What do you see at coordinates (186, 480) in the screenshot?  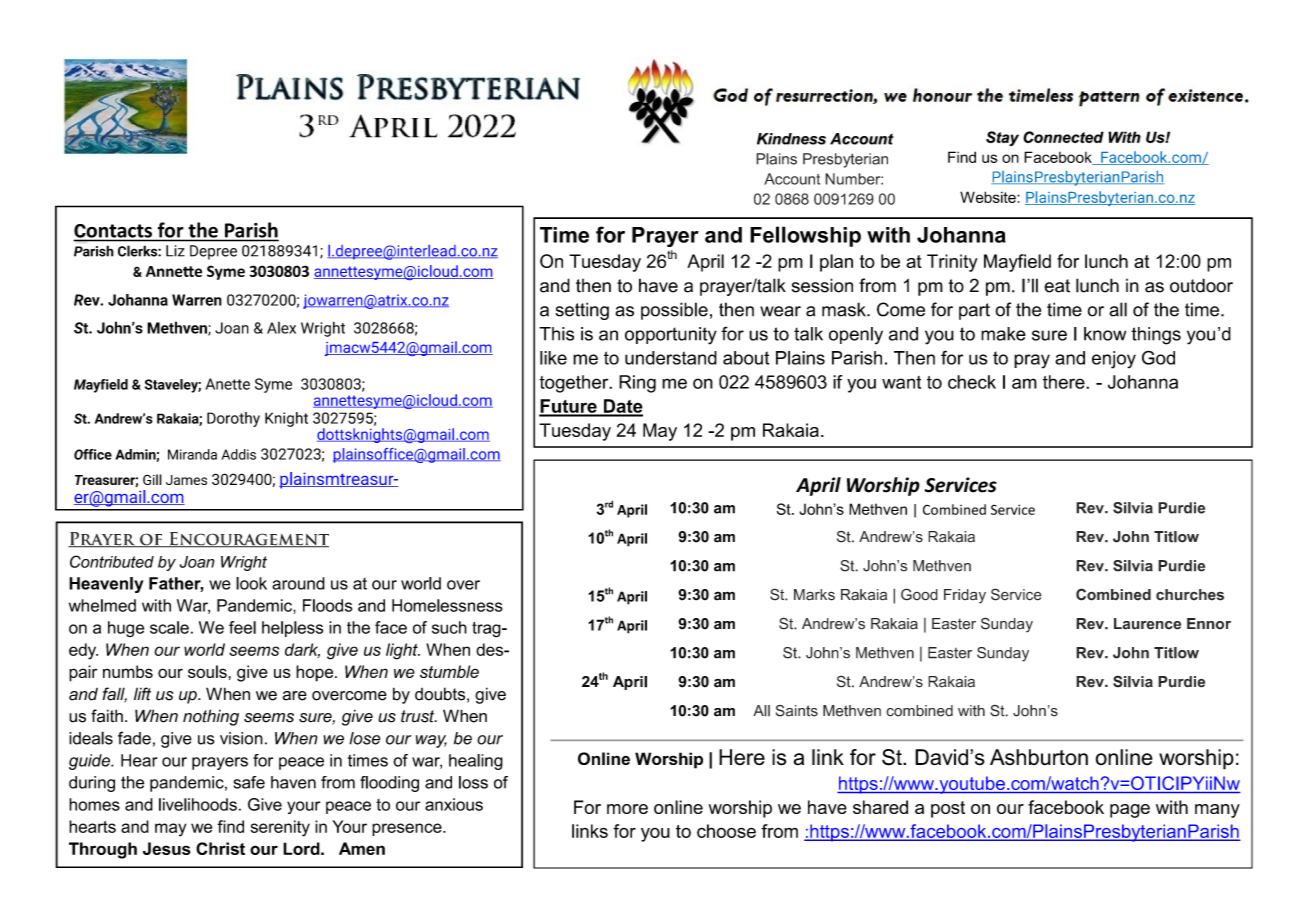 I see `James` at bounding box center [186, 480].
